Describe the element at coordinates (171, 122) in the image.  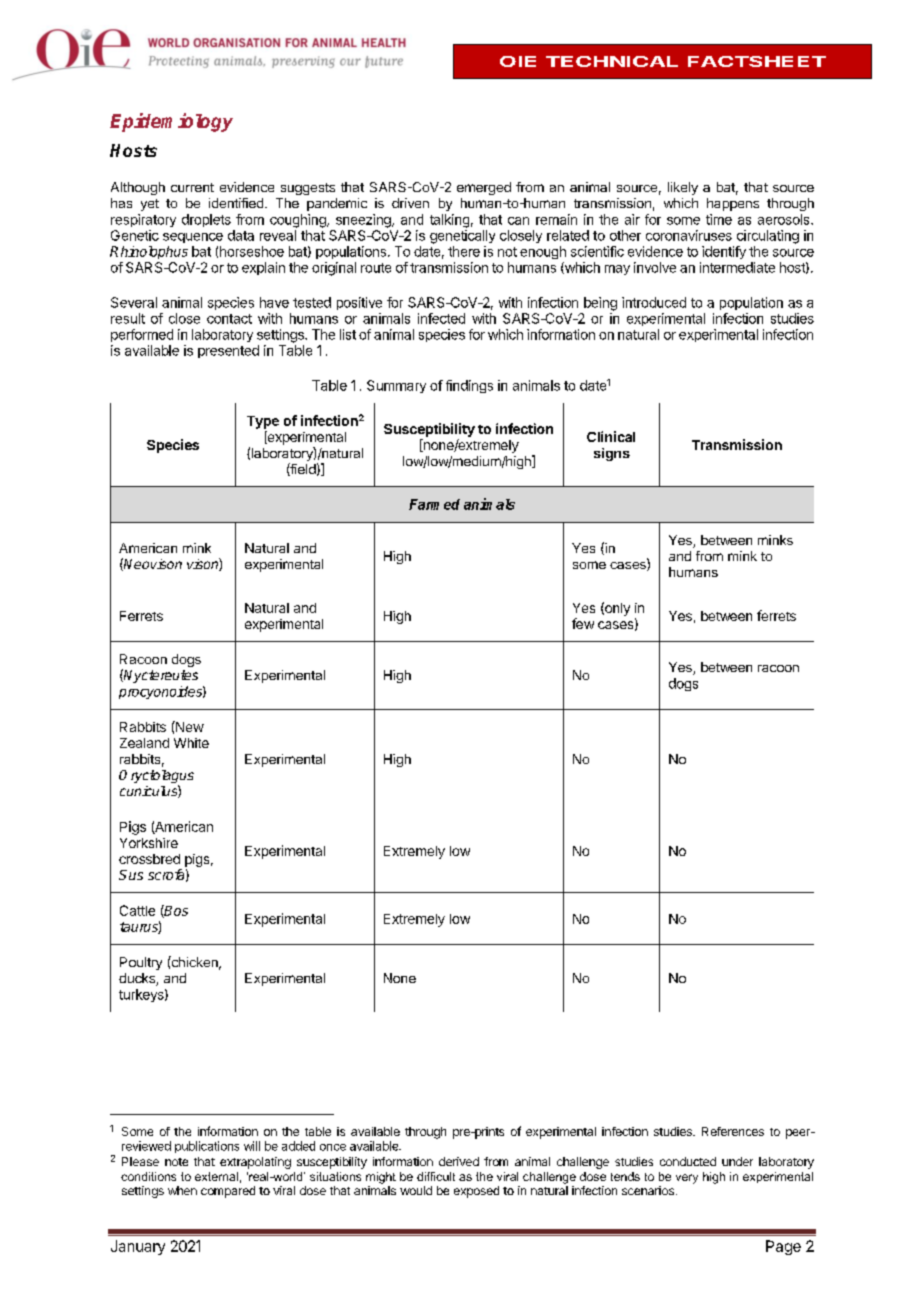
I see `Epidemiology` at that location.
